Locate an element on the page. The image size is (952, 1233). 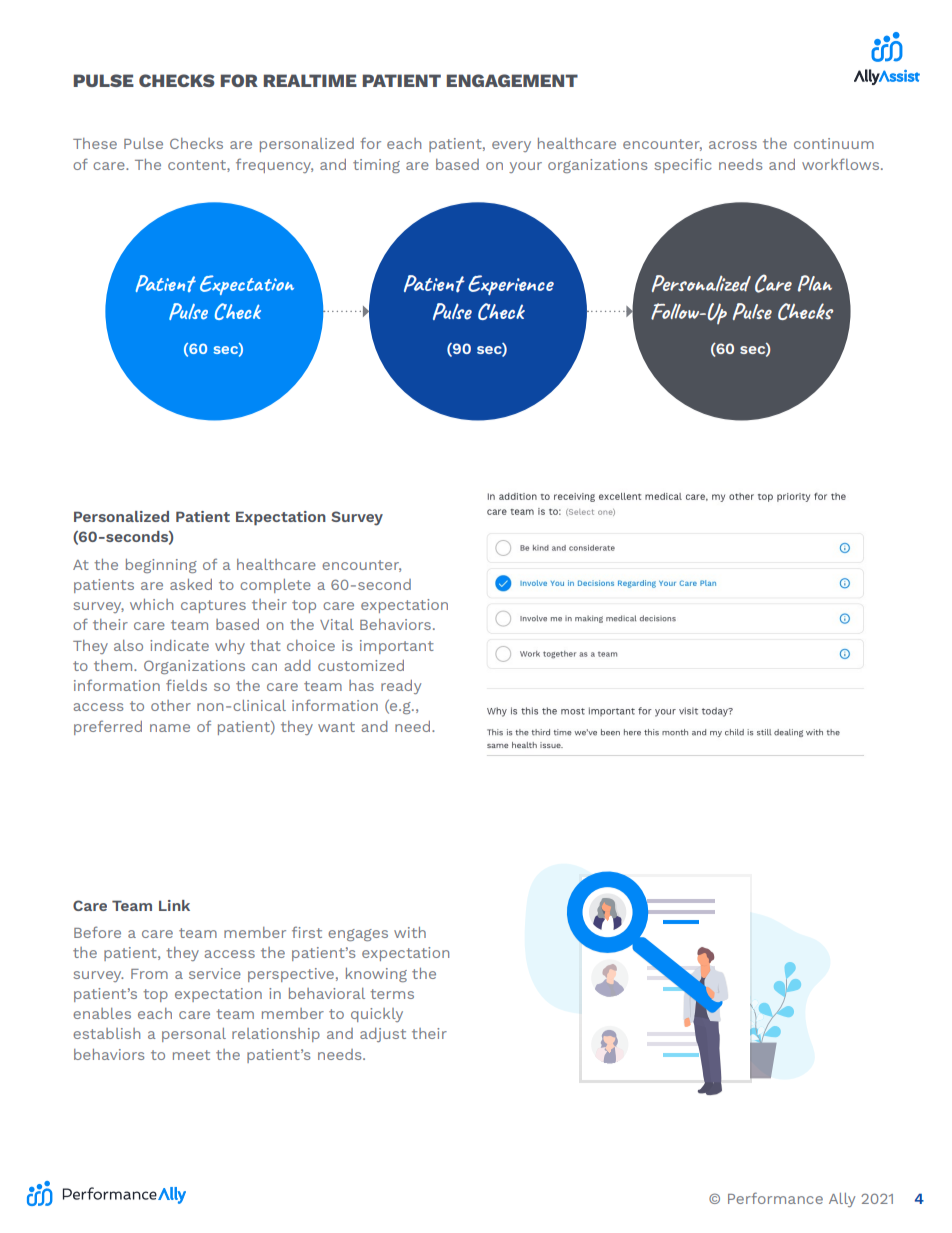
name is located at coordinates (170, 728).
